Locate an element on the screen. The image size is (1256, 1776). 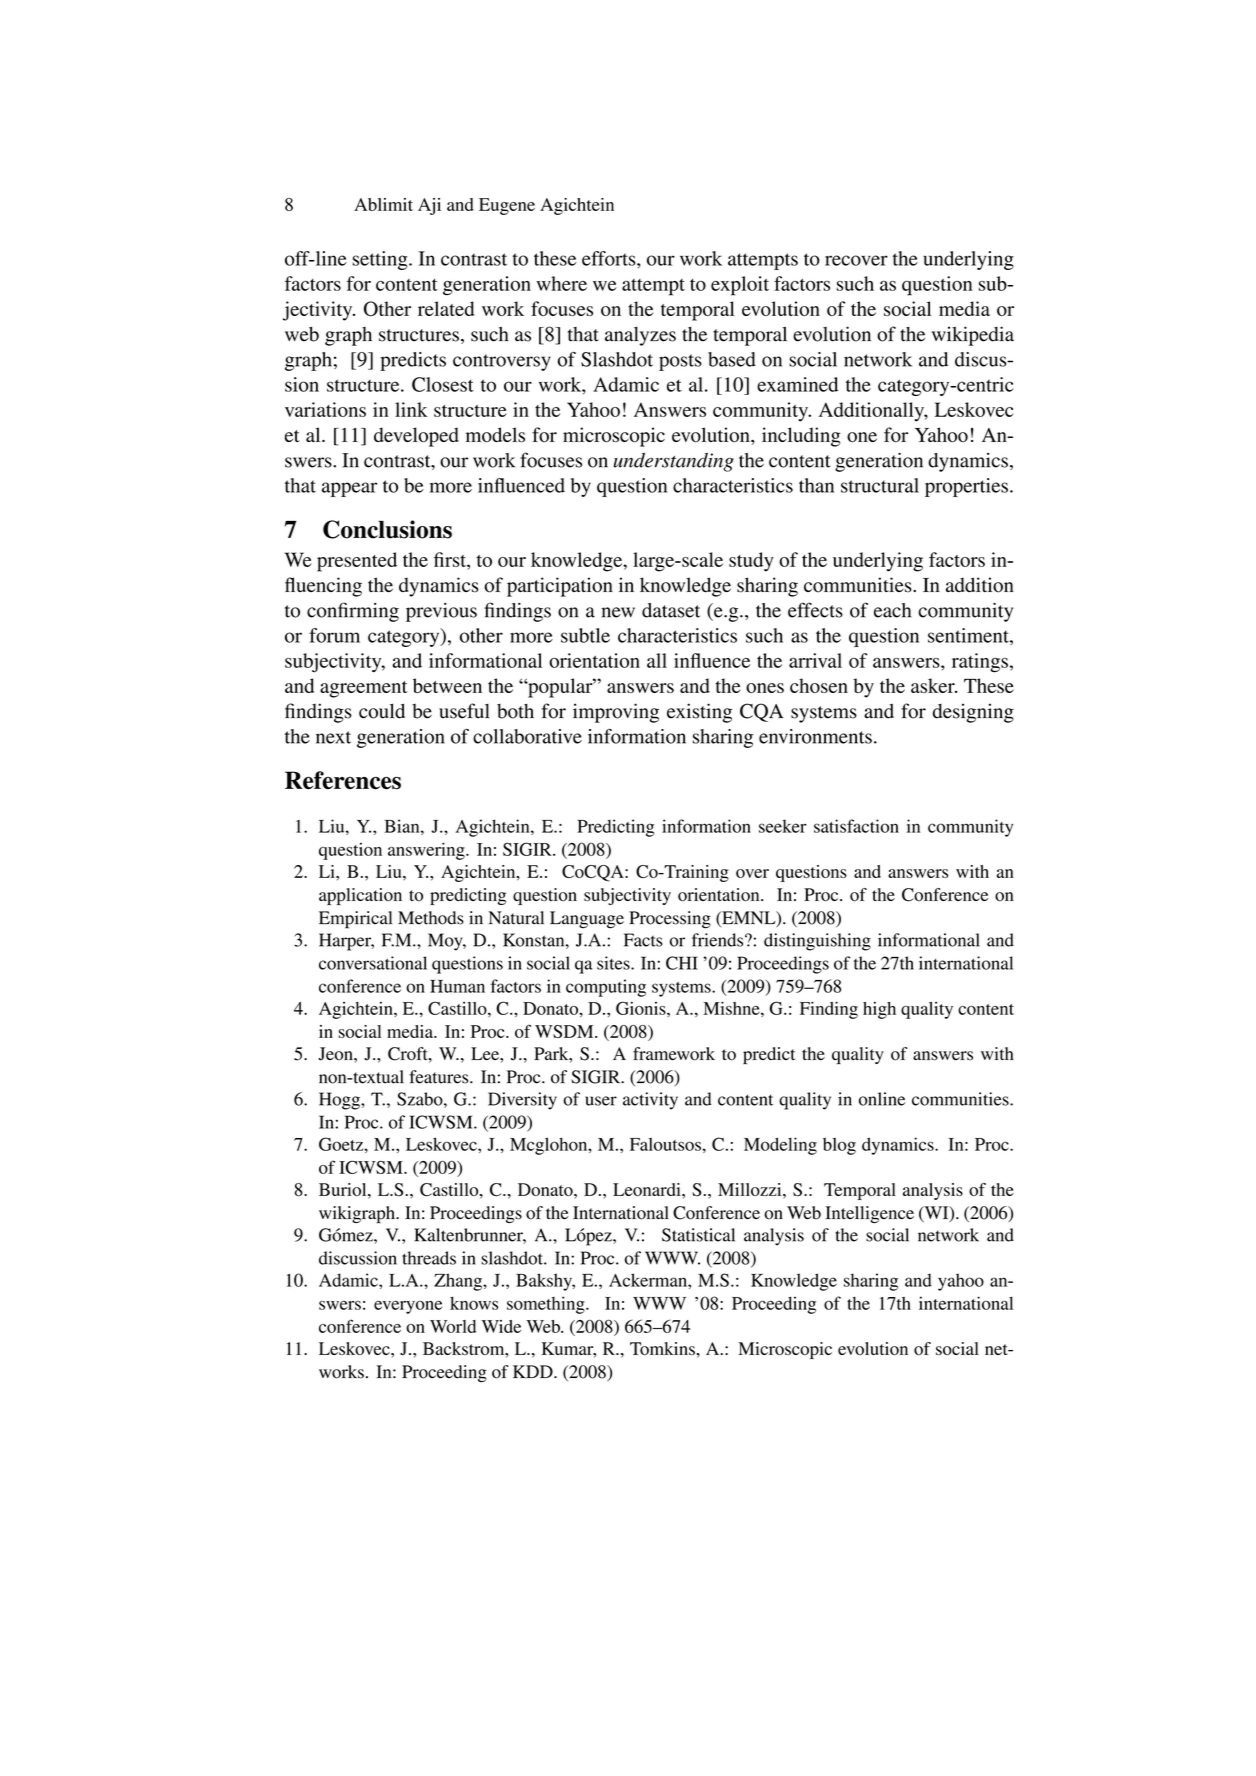
setting is located at coordinates (381, 260).
